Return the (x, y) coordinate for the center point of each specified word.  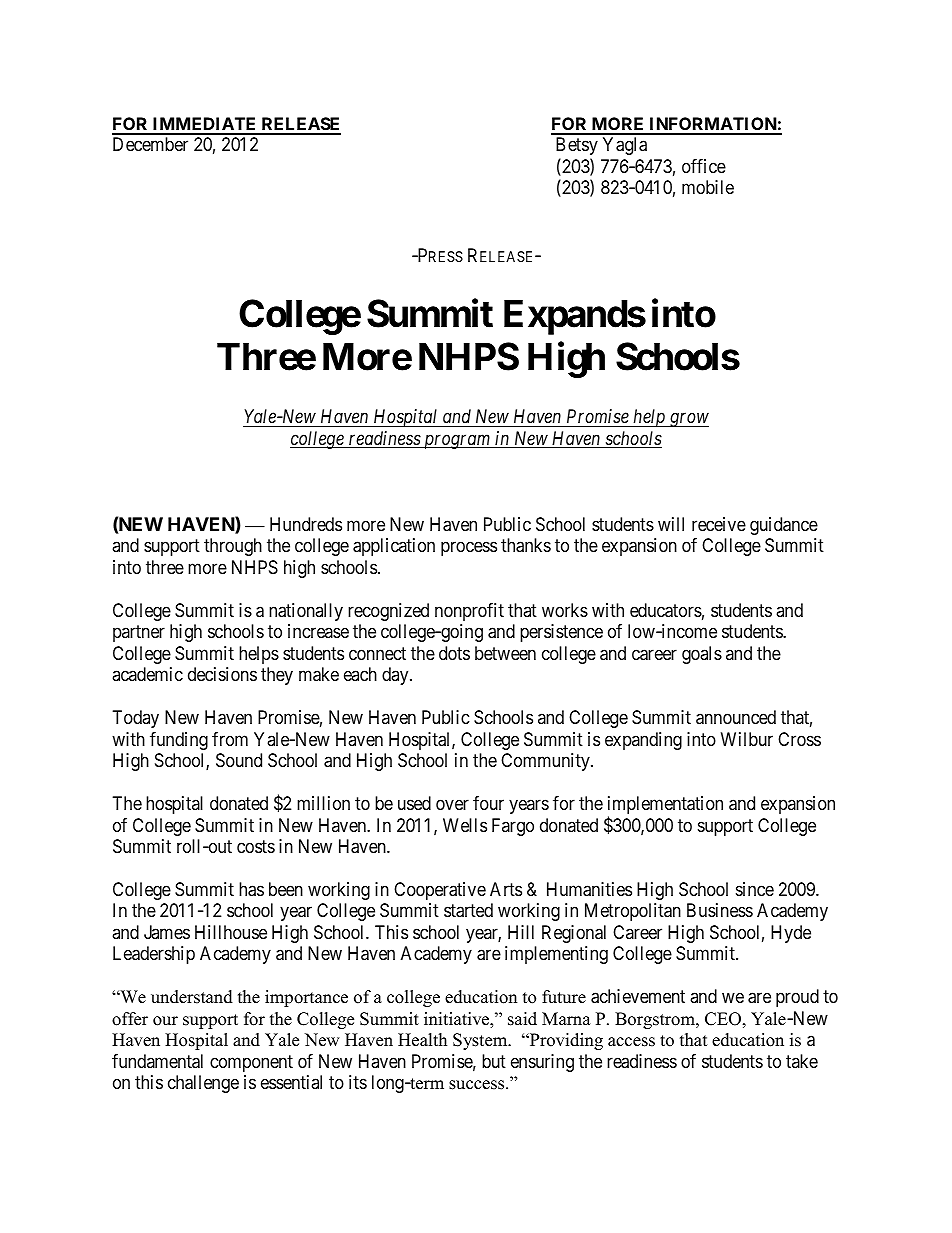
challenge (203, 1084)
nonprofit (469, 612)
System (481, 1041)
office (704, 166)
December (150, 144)
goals (702, 655)
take (802, 1061)
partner (139, 633)
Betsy (577, 146)
